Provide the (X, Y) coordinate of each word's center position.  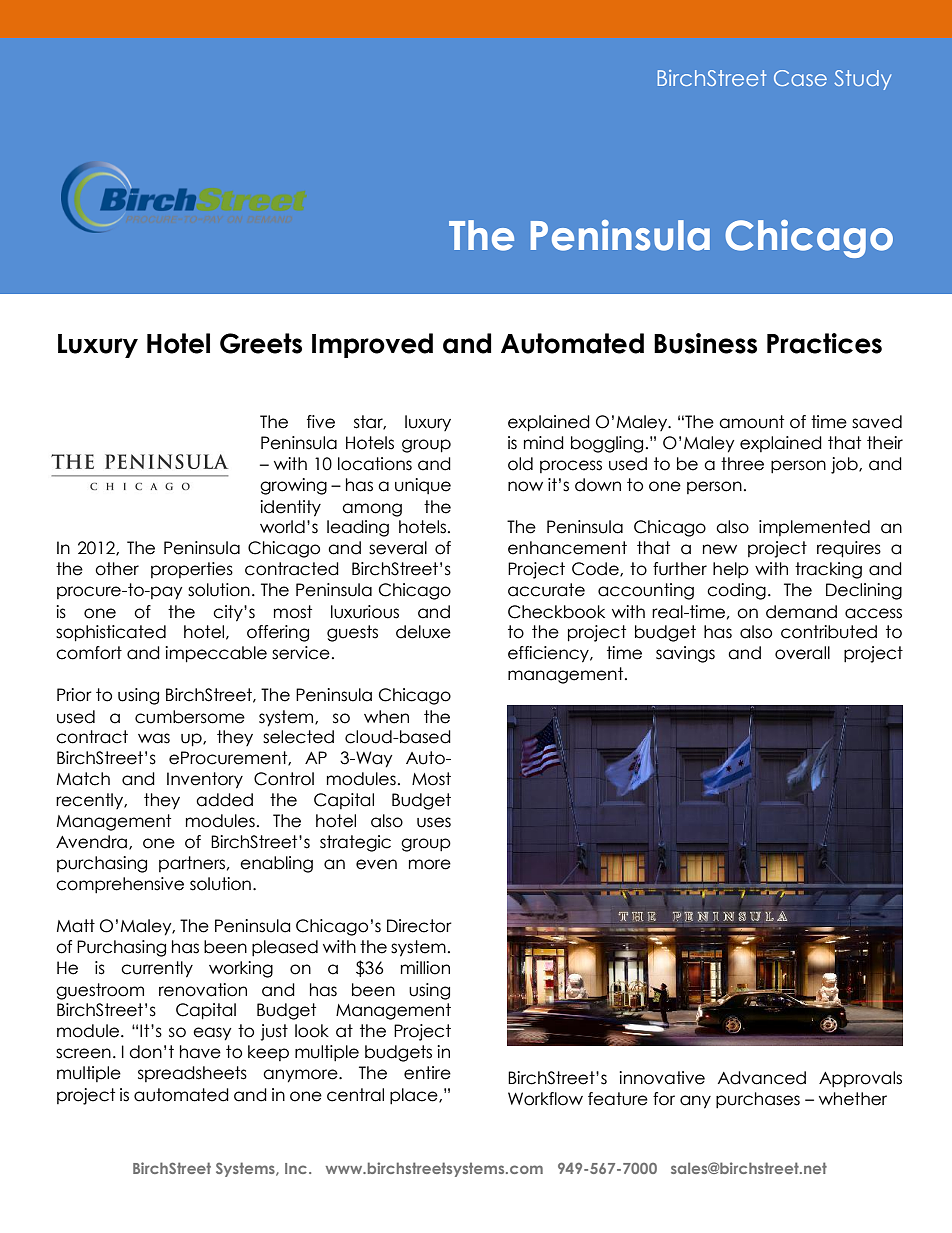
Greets (261, 343)
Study (862, 80)
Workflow (545, 1099)
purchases (758, 1100)
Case (800, 78)
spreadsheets (192, 1074)
